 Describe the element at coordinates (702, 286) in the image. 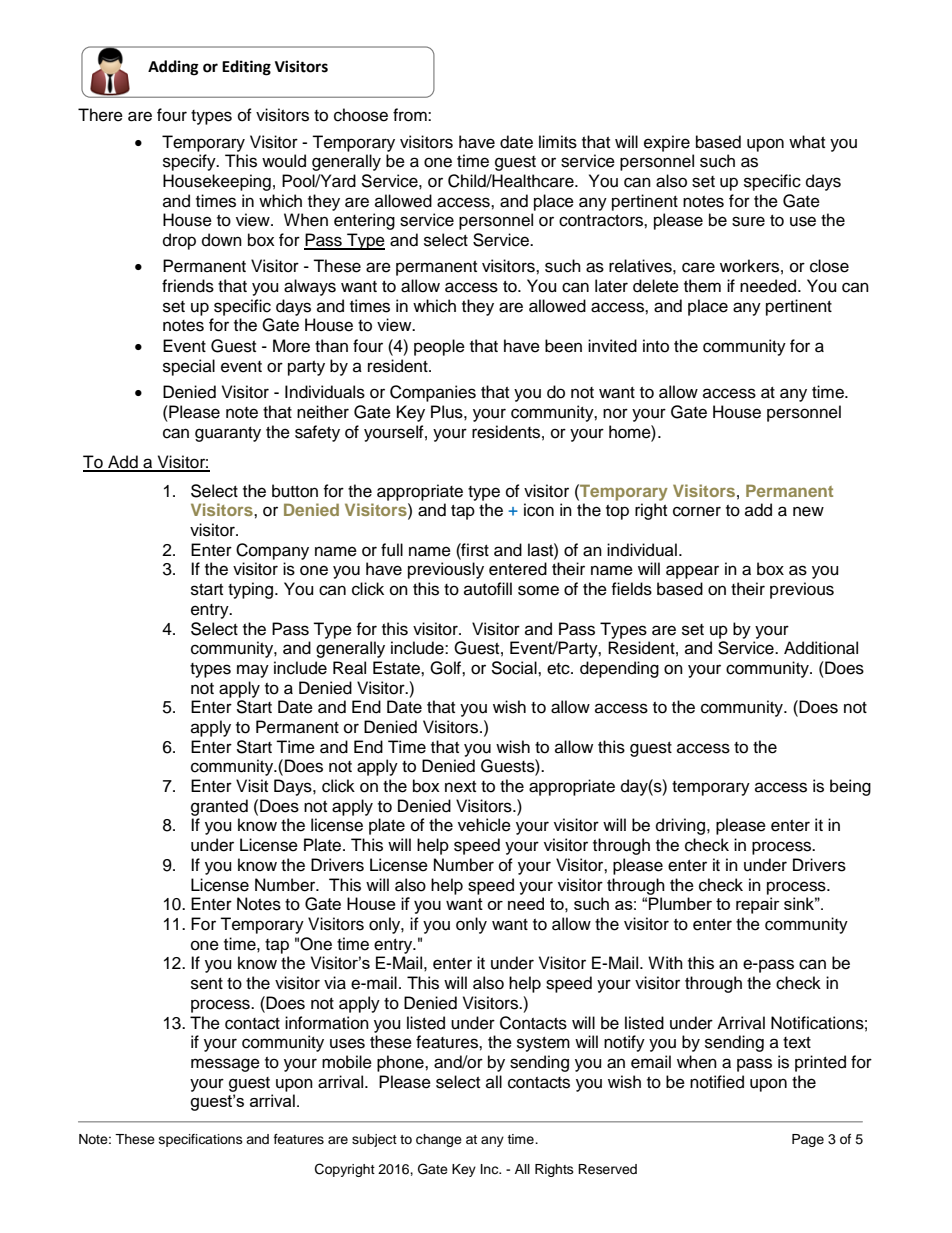

I see `them` at that location.
